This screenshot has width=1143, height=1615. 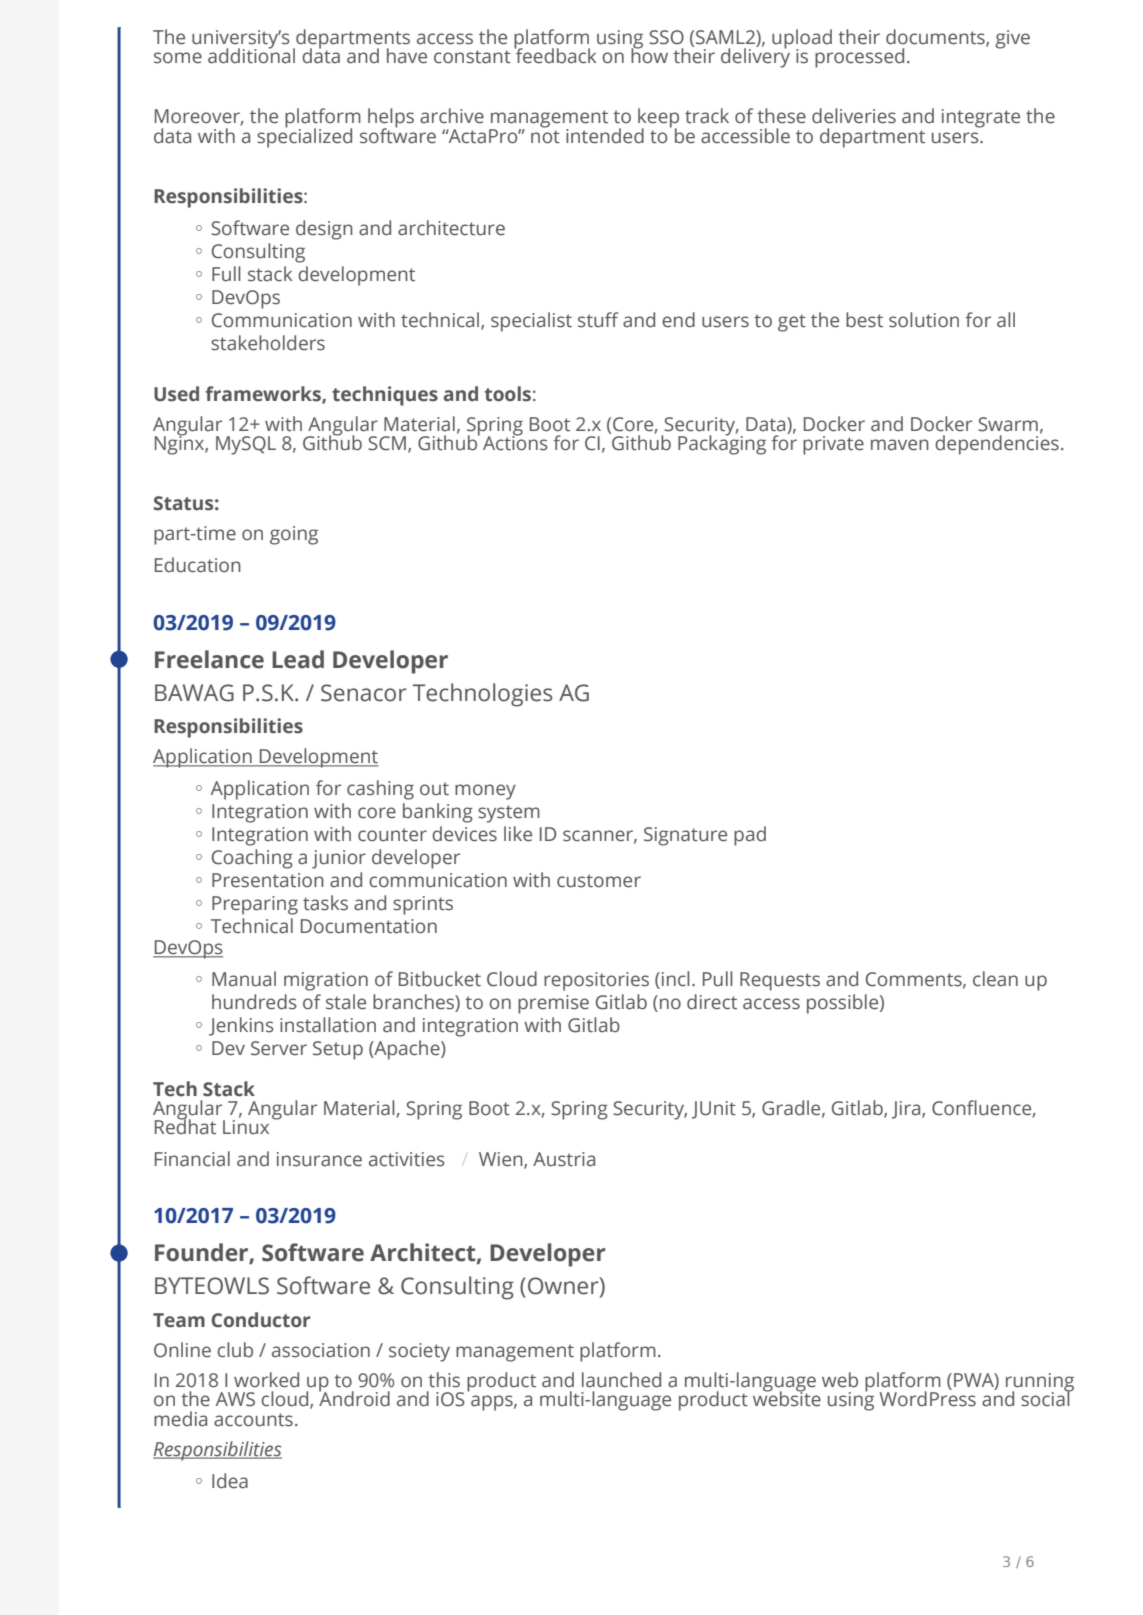 I want to click on Actions, so click(x=515, y=442).
